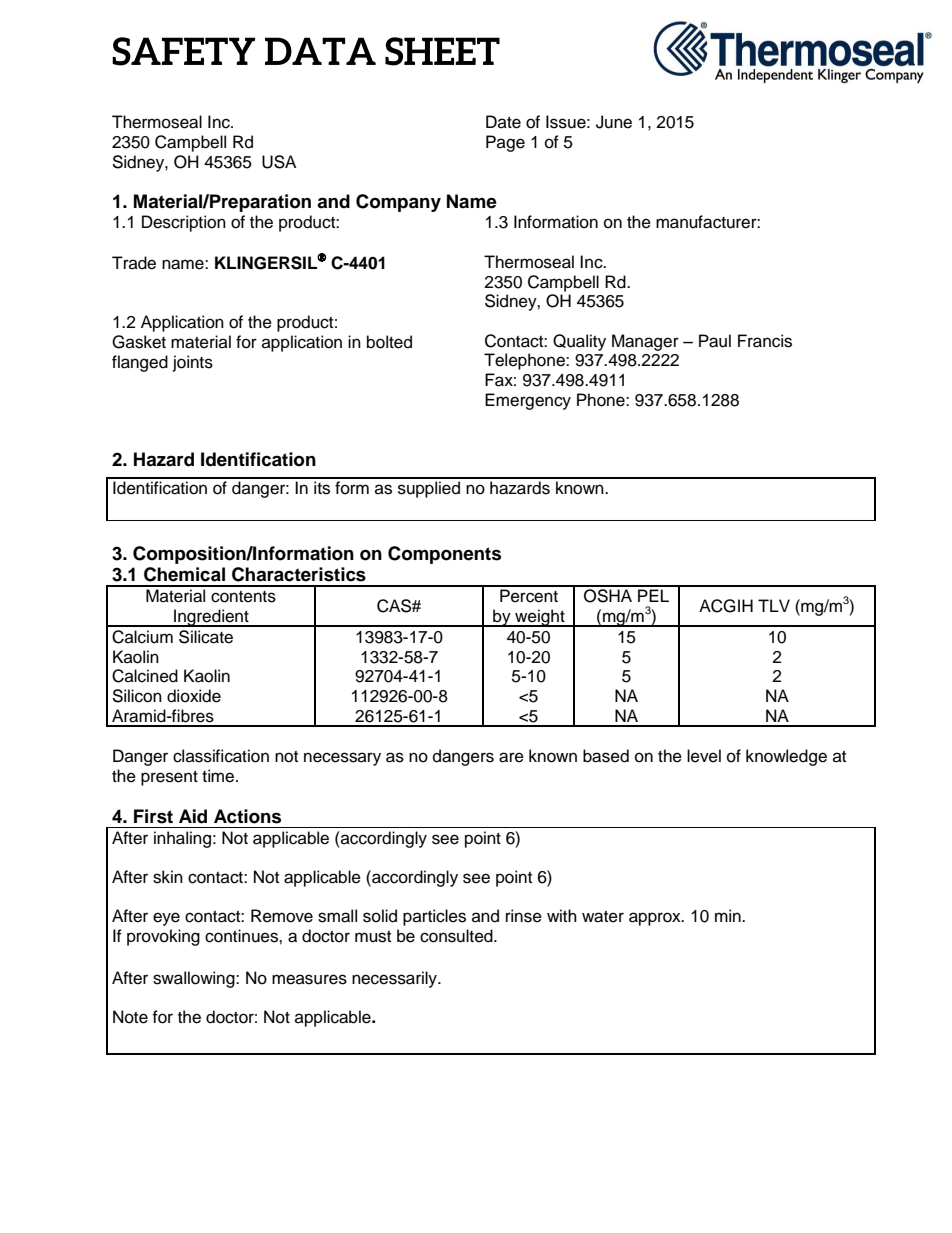 The height and width of the page is (1233, 952). Describe the element at coordinates (729, 915) in the page. I see `min` at that location.
